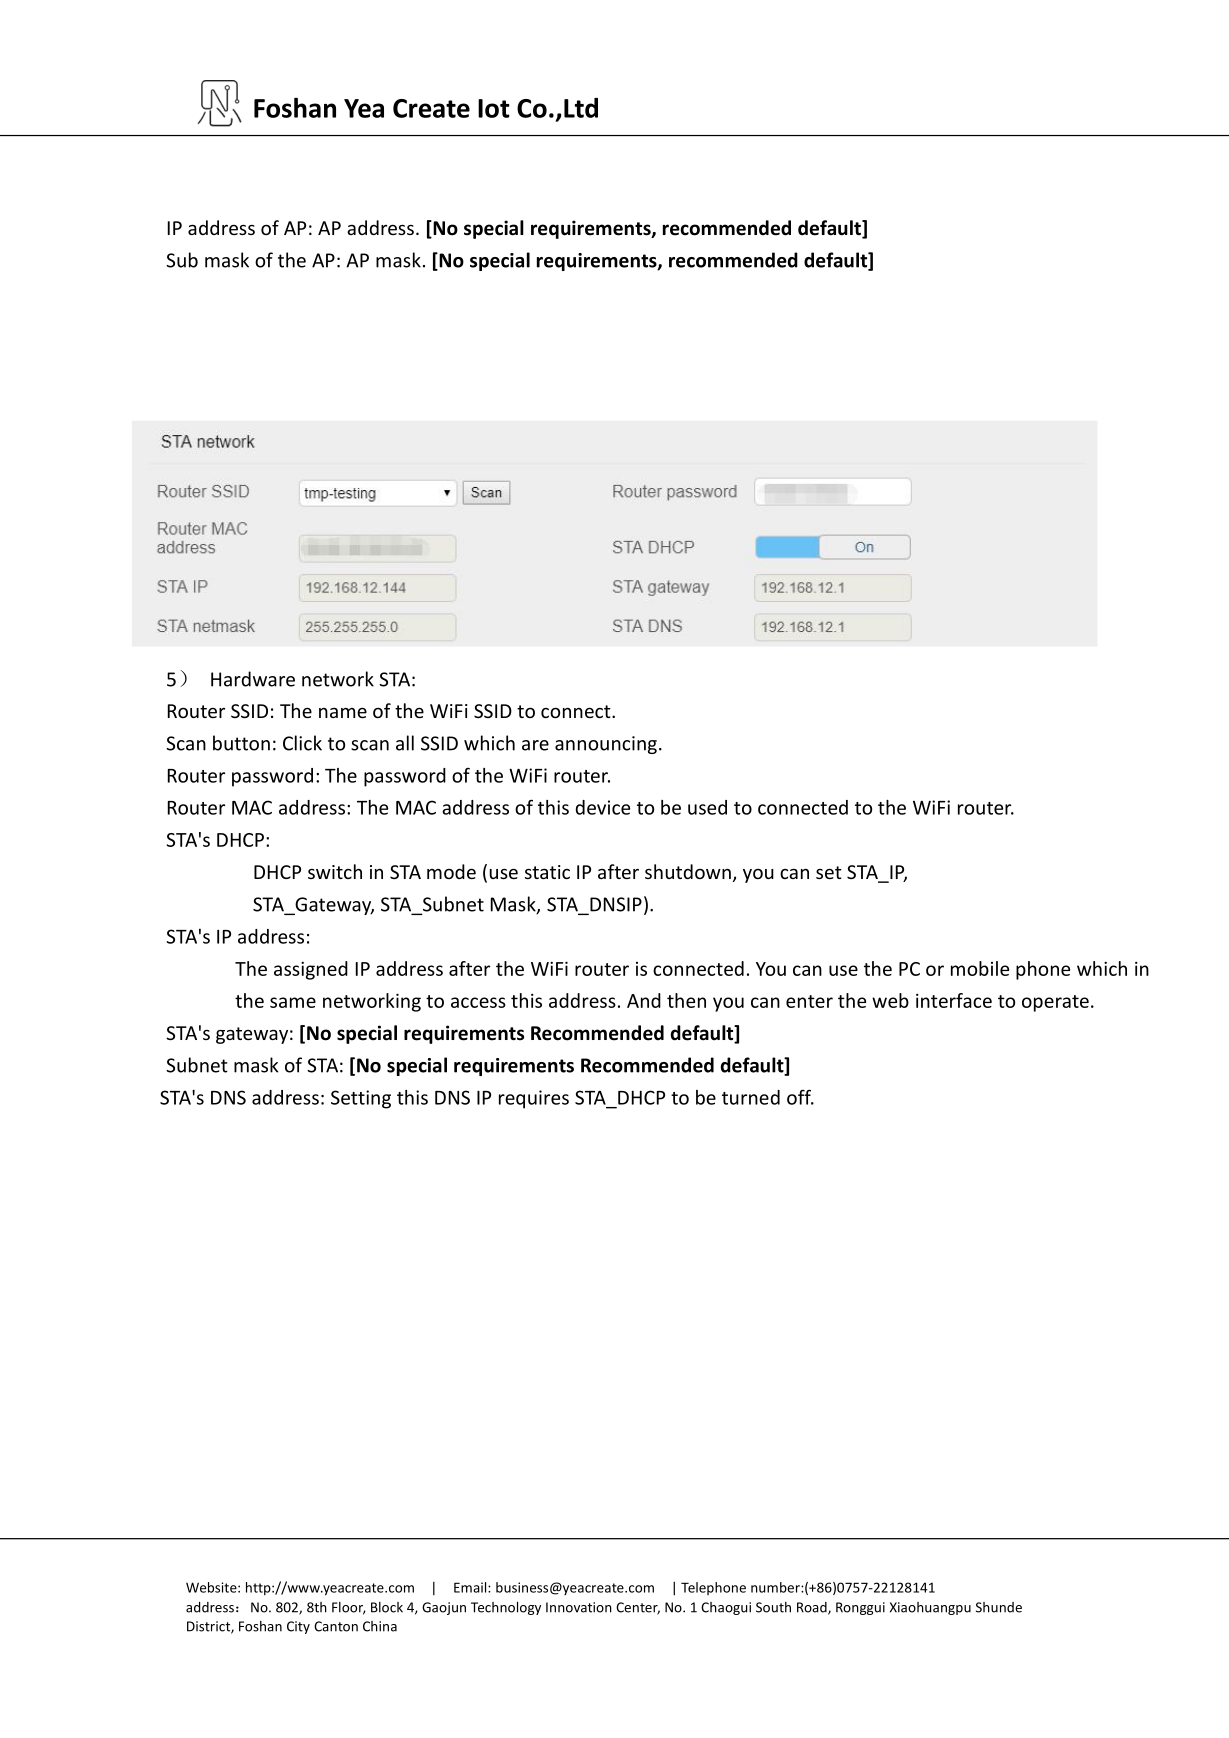  I want to click on mobile, so click(980, 968).
